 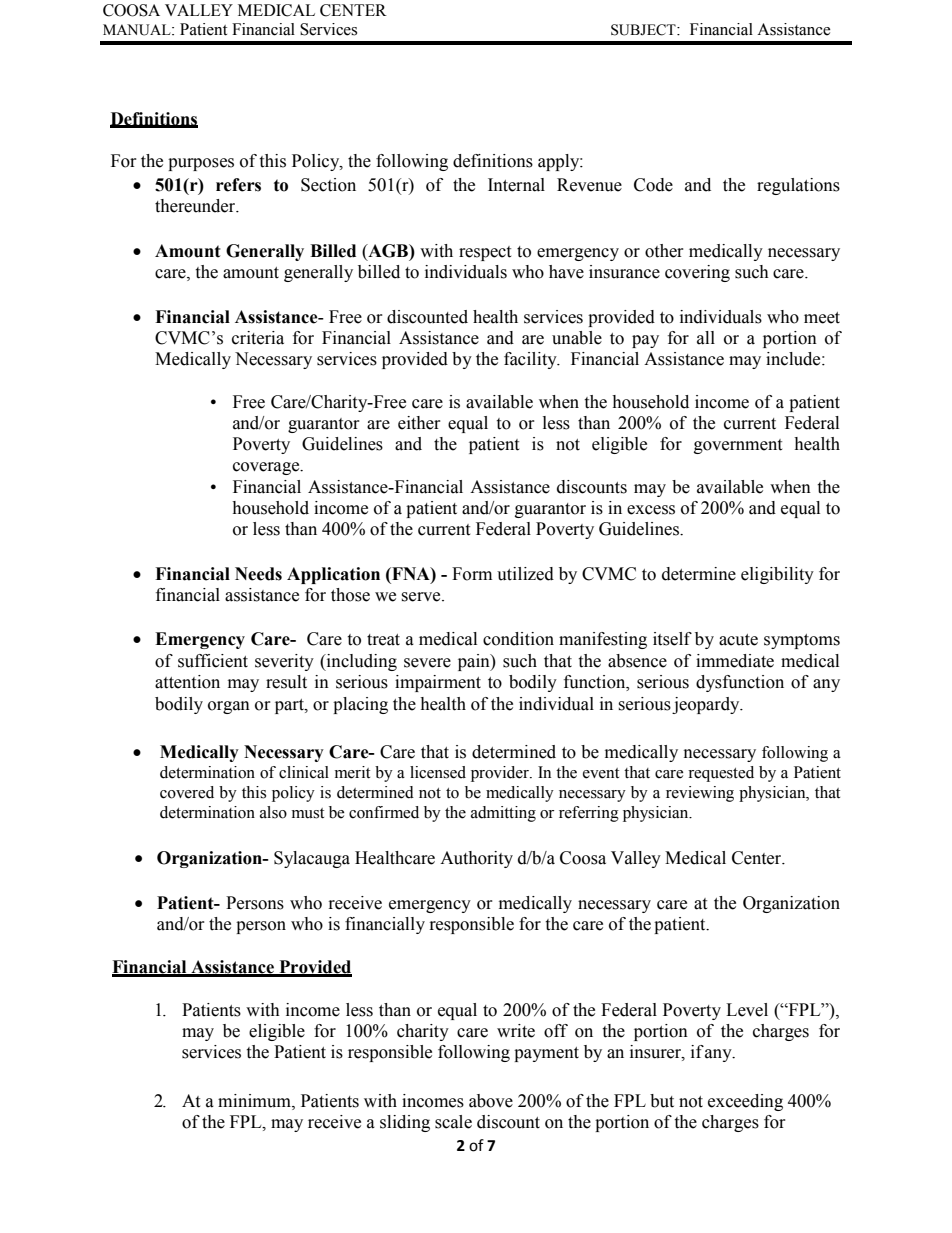 I want to click on either, so click(x=419, y=423).
